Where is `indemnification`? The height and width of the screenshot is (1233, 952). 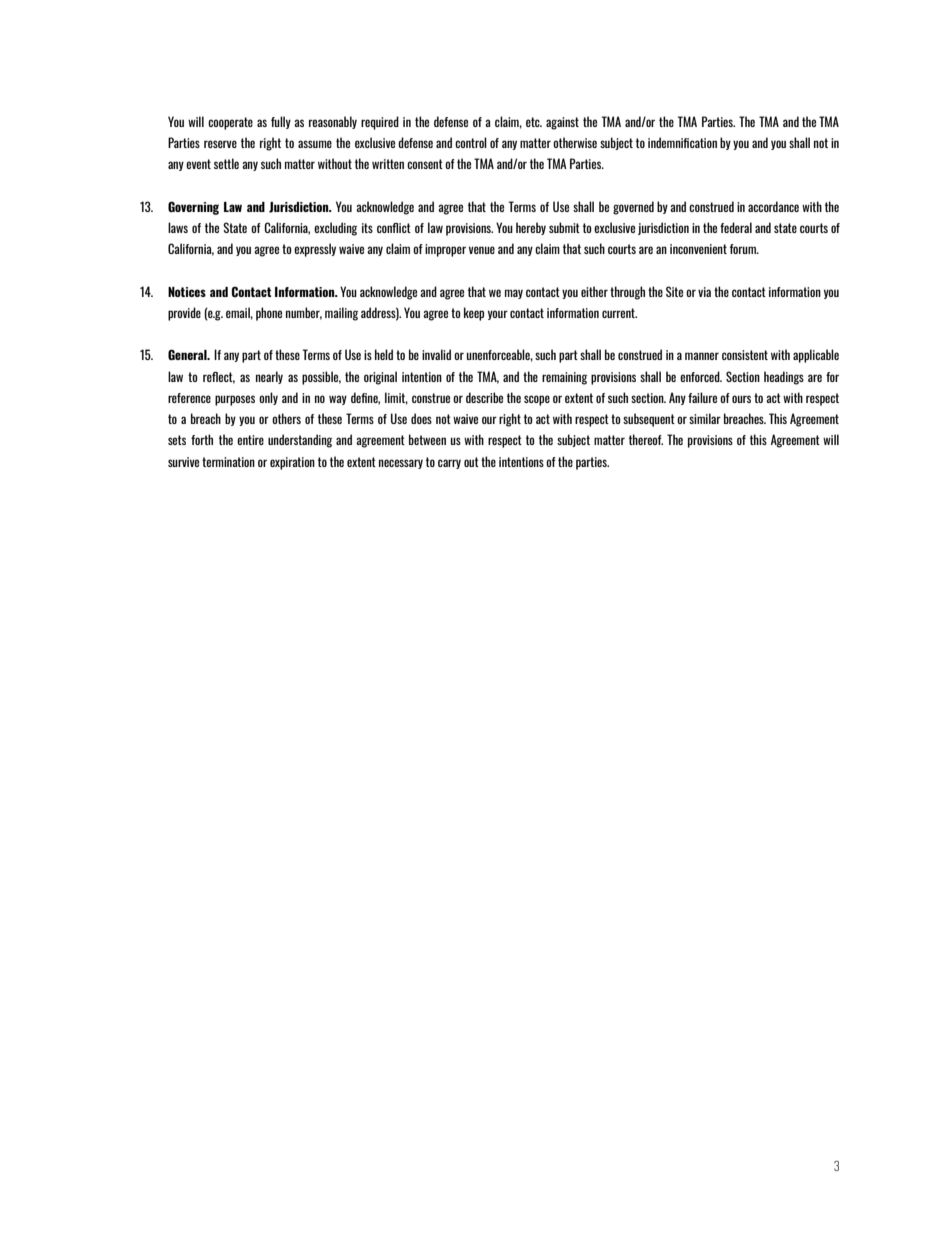
indemnification is located at coordinates (682, 142).
